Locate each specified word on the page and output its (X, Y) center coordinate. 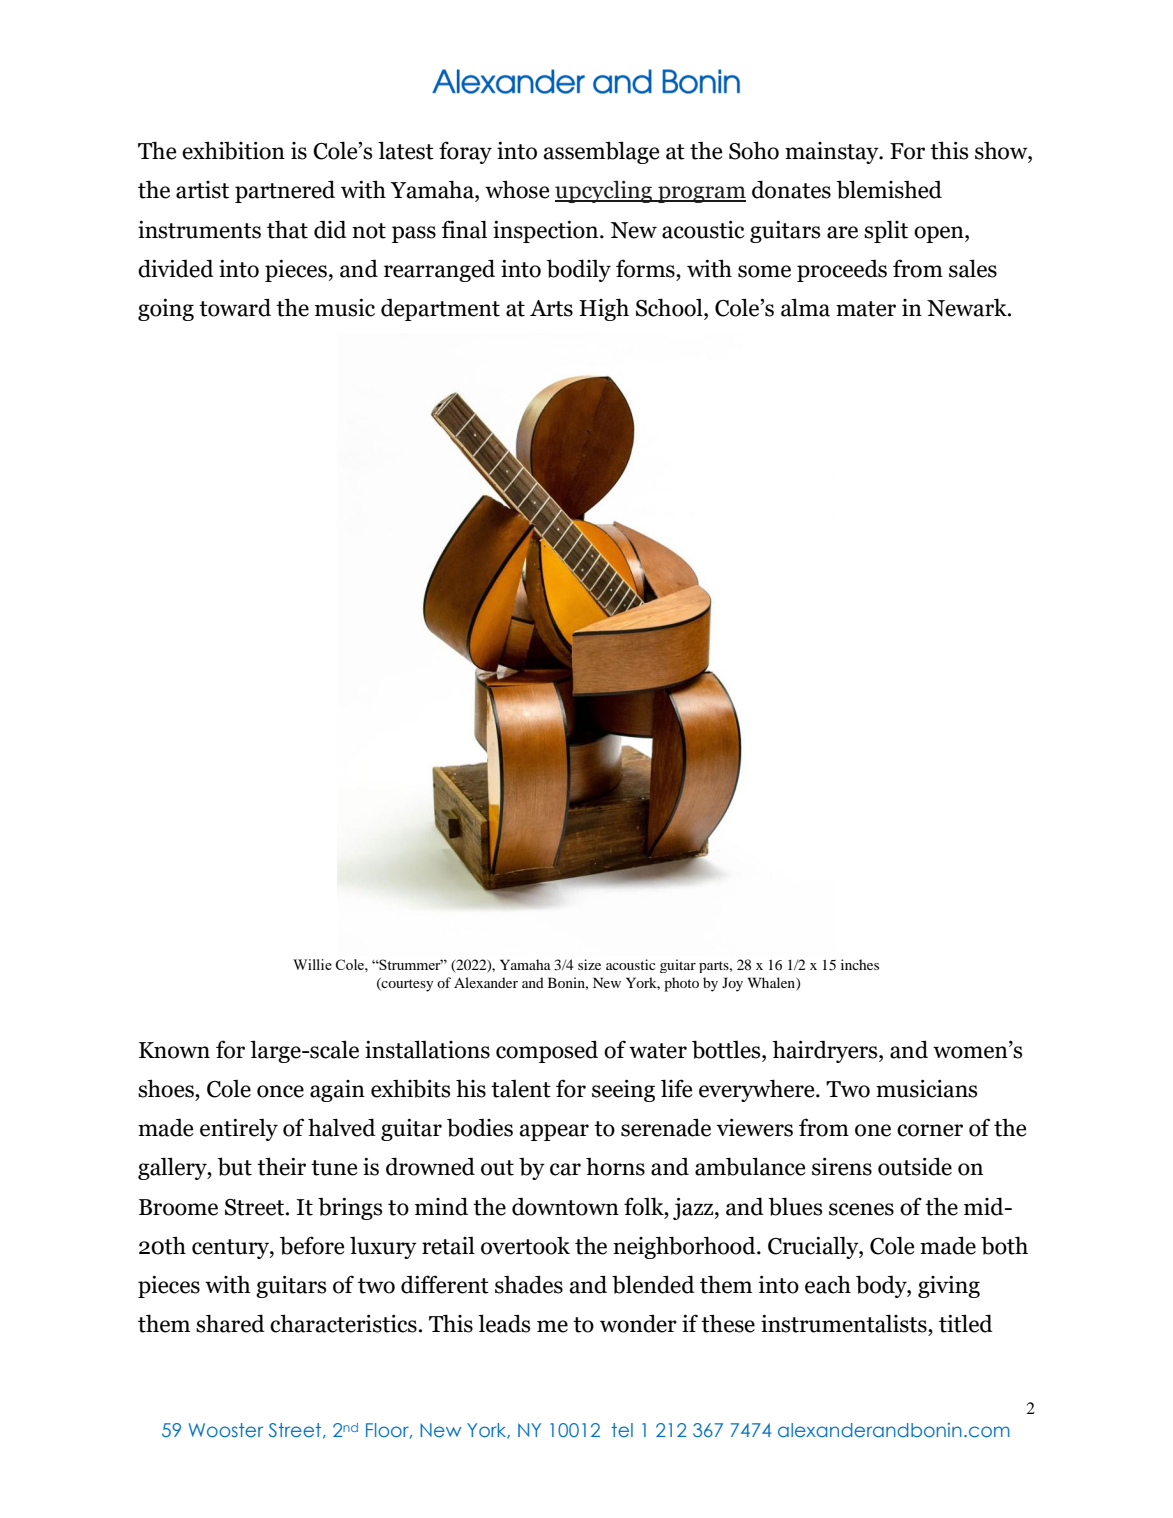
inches (860, 964)
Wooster (226, 1430)
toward (235, 307)
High (604, 309)
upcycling (605, 192)
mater (866, 309)
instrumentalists (845, 1323)
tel (622, 1430)
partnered (285, 191)
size (589, 964)
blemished (889, 189)
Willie (312, 964)
